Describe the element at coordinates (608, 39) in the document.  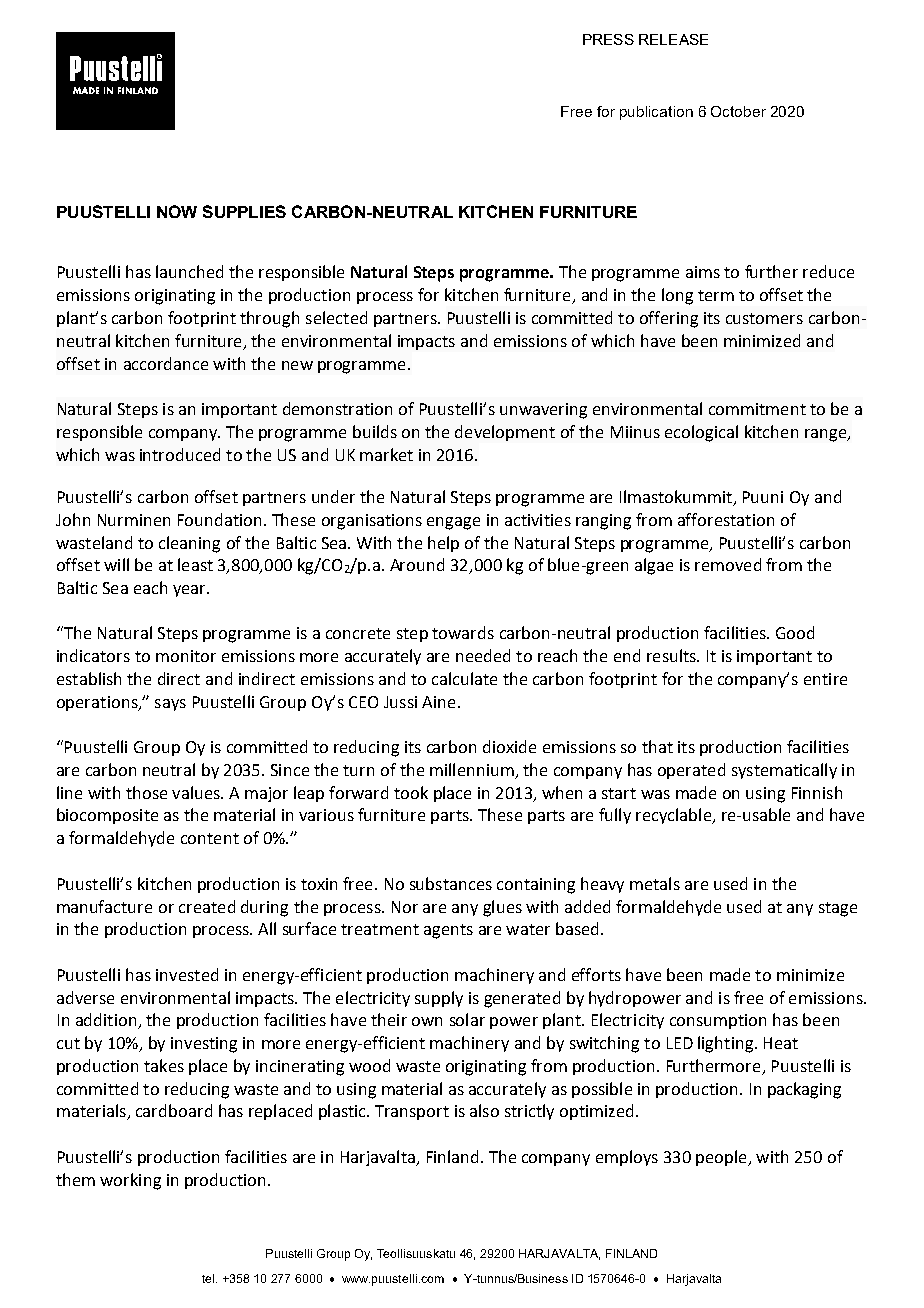
I see `PRESS` at that location.
